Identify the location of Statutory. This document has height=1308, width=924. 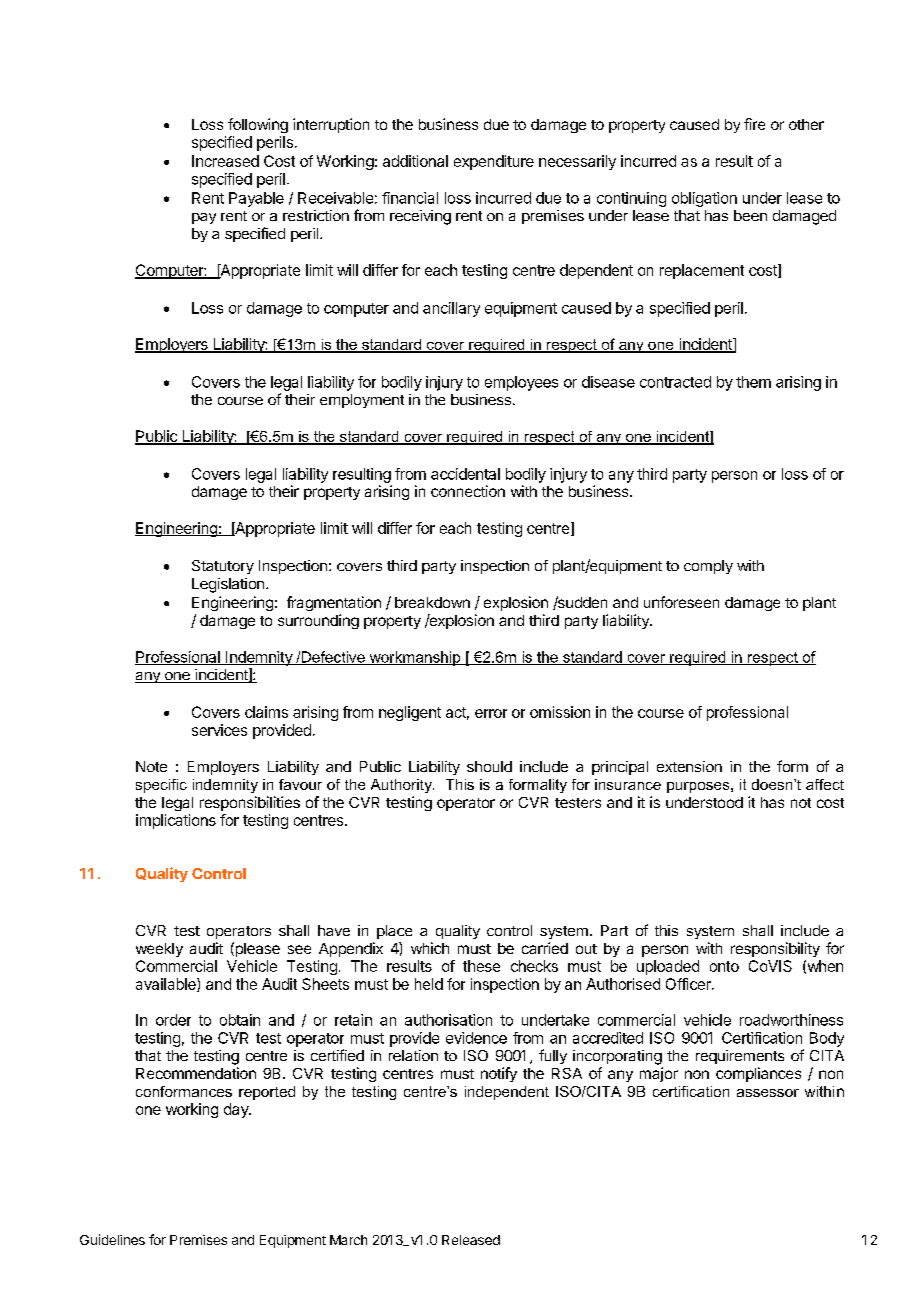
(223, 567).
